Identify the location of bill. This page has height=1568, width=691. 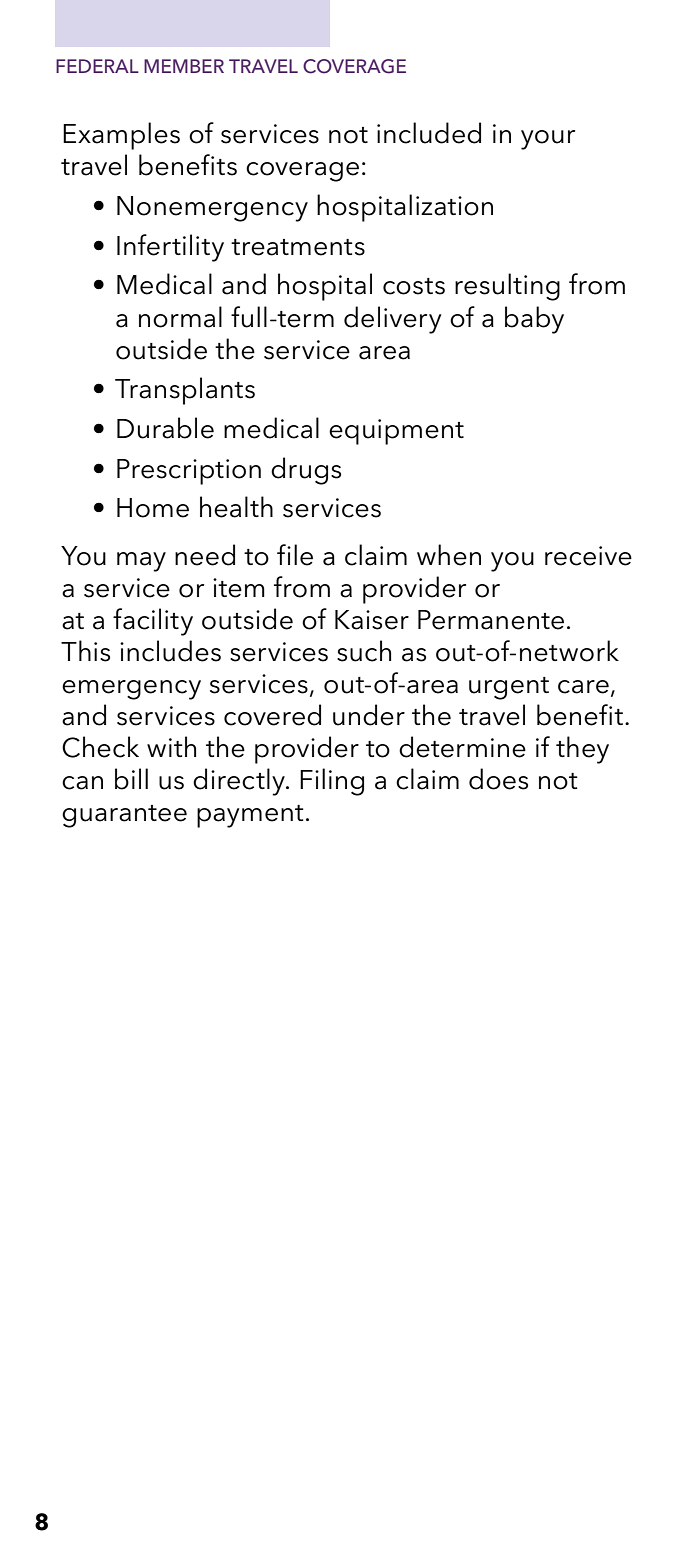
(131, 779).
